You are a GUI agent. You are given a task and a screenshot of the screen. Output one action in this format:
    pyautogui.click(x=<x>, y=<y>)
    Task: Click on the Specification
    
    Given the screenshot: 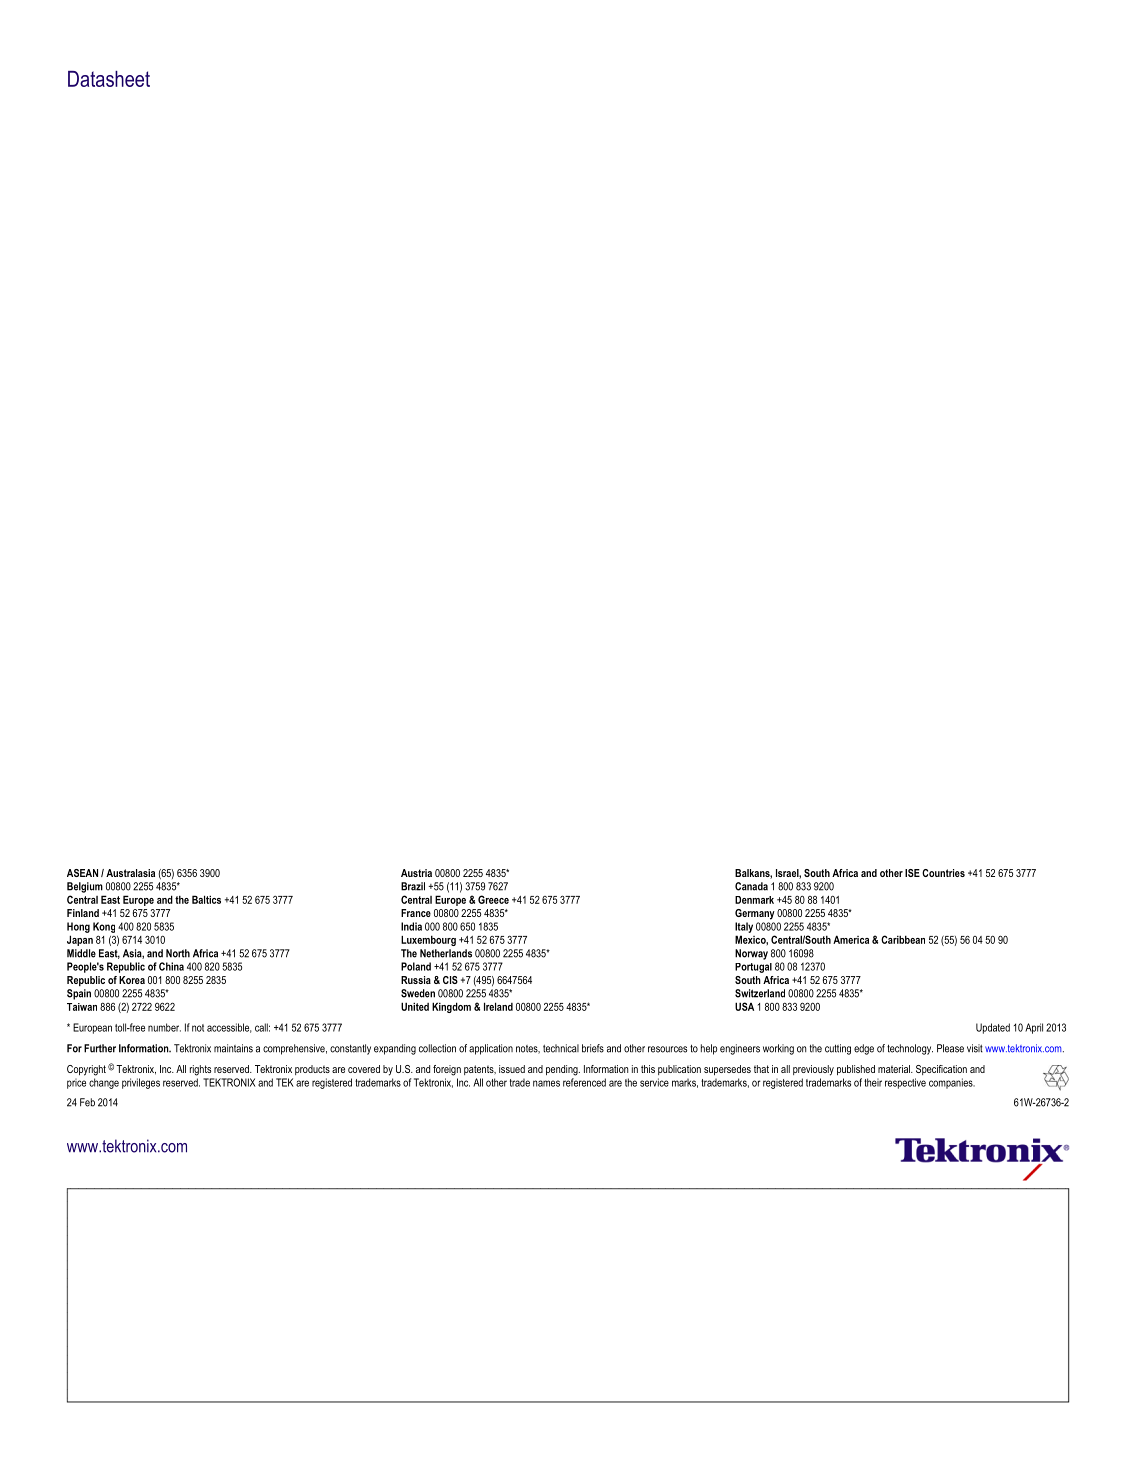 What is the action you would take?
    pyautogui.click(x=941, y=1070)
